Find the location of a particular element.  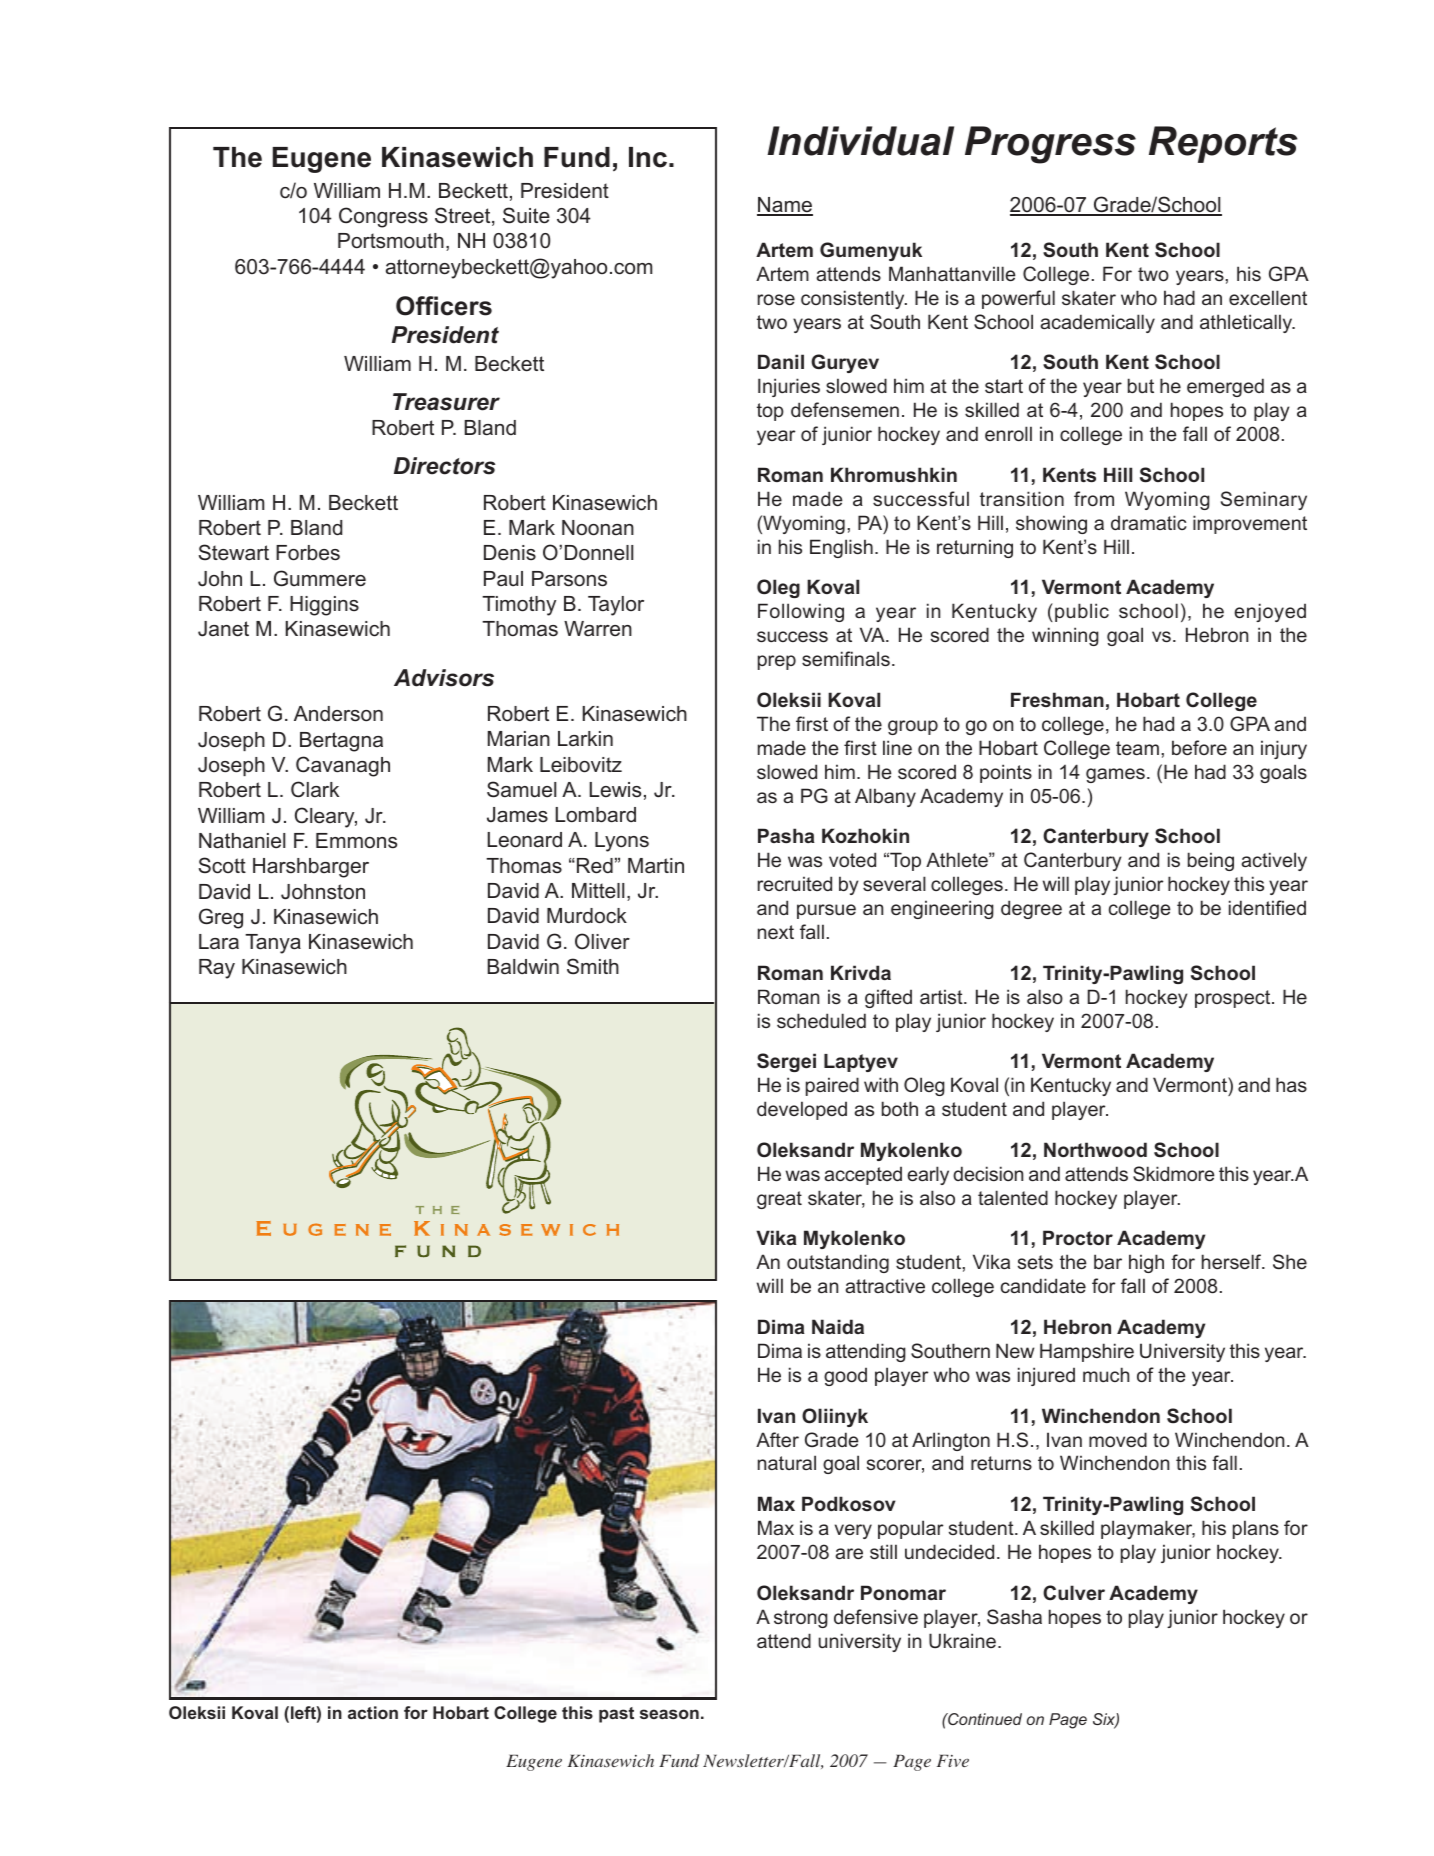

English is located at coordinates (841, 548).
